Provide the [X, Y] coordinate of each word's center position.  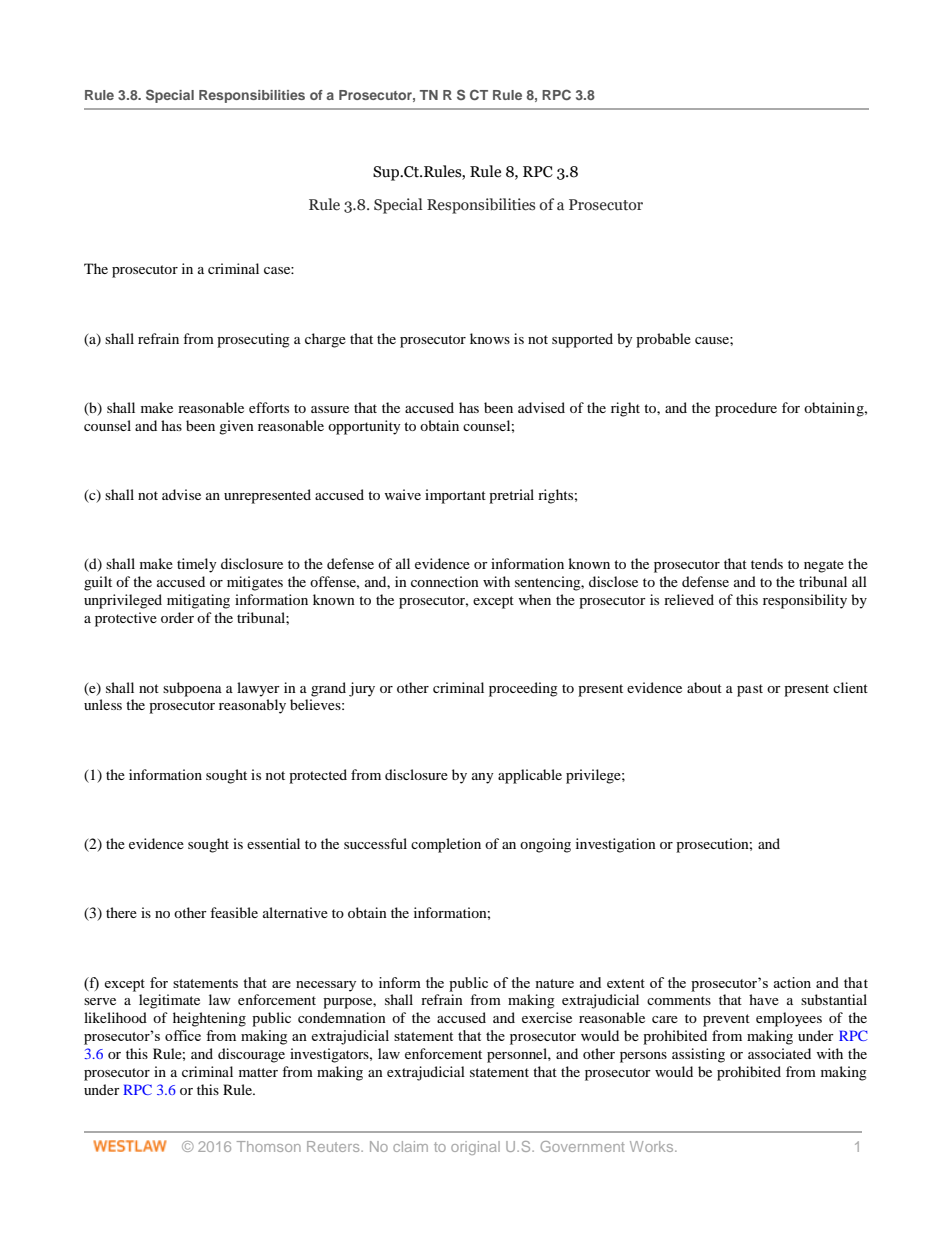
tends [767, 563]
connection [445, 581]
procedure [746, 409]
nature [554, 983]
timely [197, 565]
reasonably [252, 706]
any [483, 778]
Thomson [269, 1146]
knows [490, 338]
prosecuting [253, 340]
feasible [234, 912]
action [792, 982]
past [750, 690]
